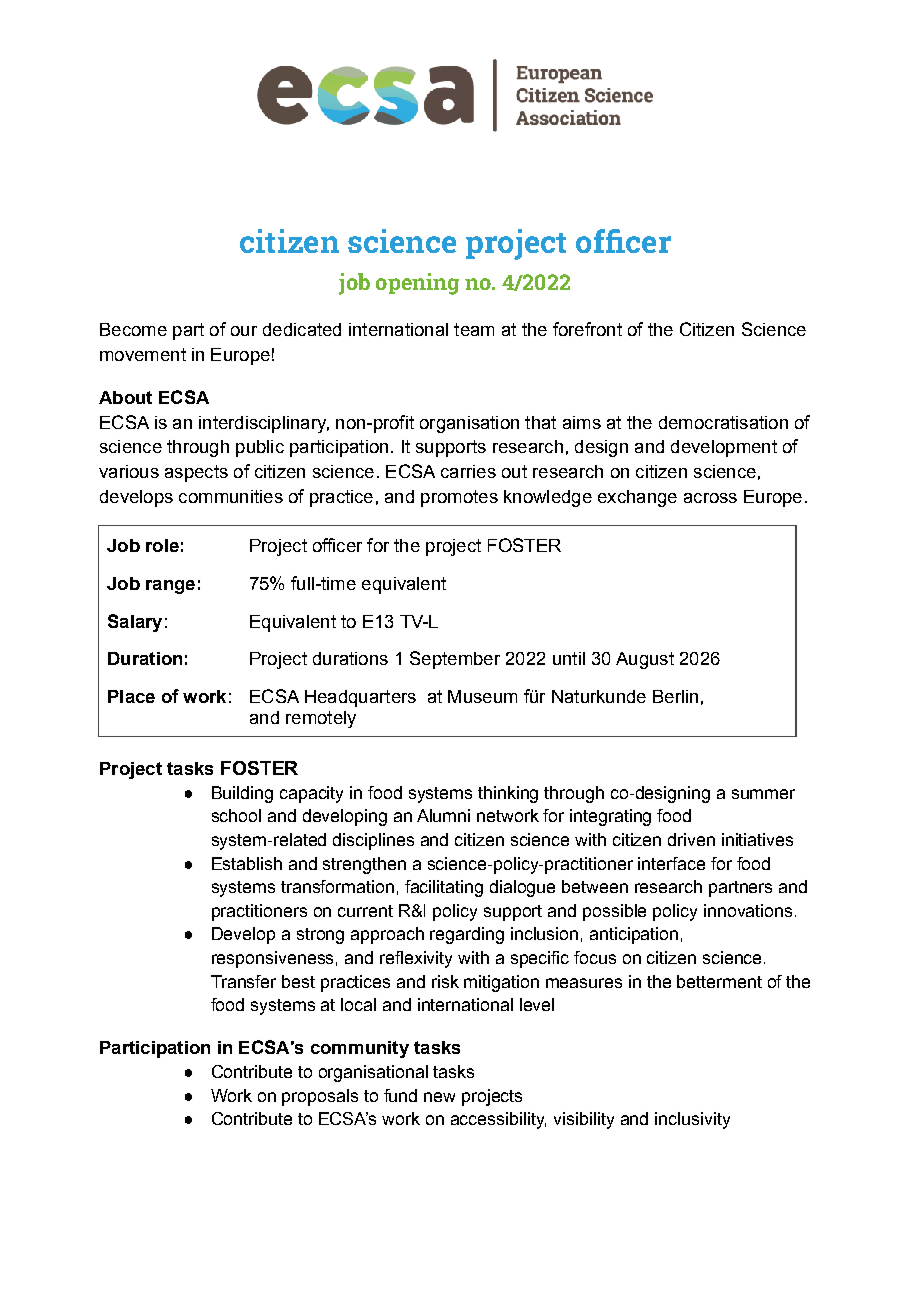 Image resolution: width=924 pixels, height=1307 pixels. Describe the element at coordinates (482, 696) in the document. I see `Museum` at that location.
